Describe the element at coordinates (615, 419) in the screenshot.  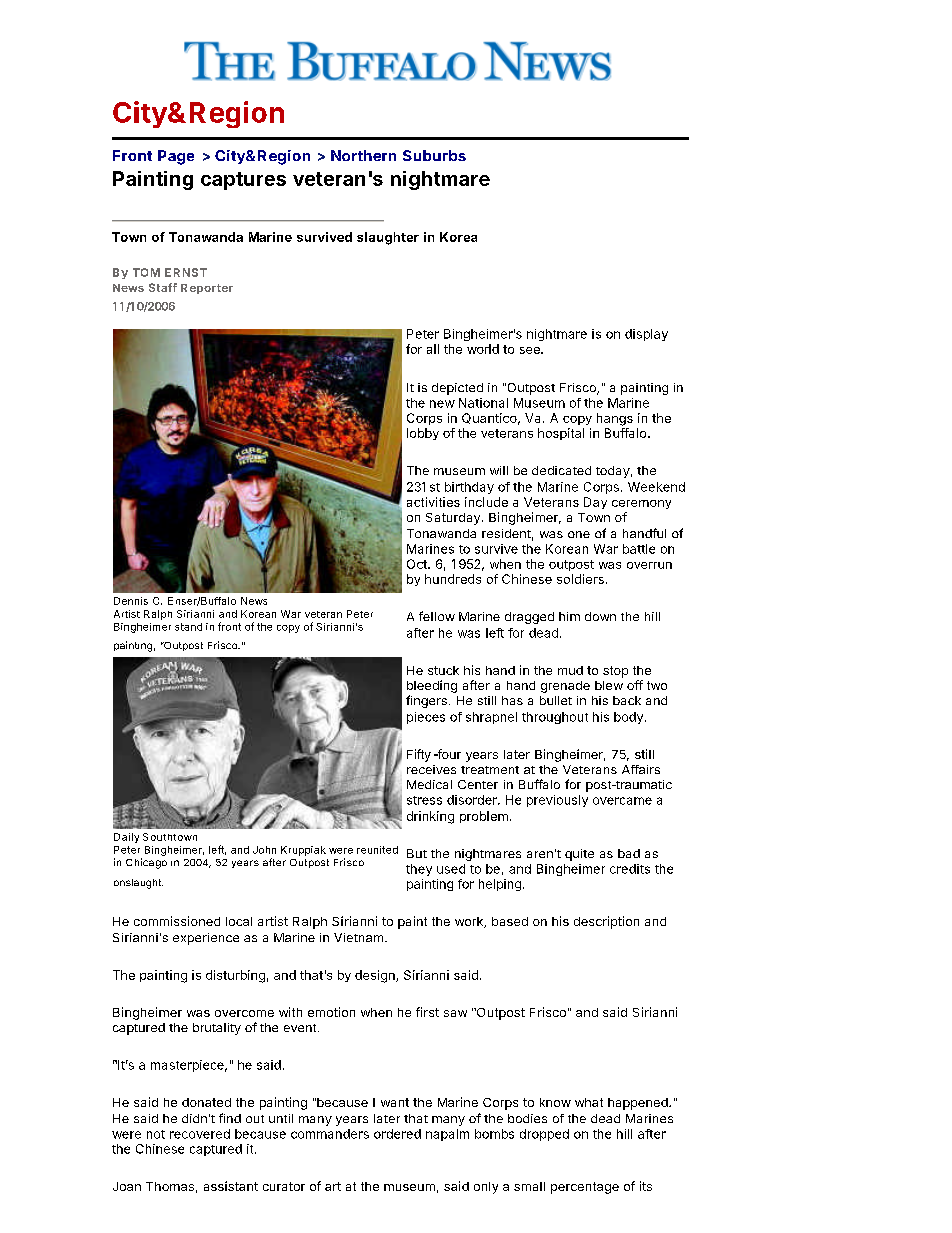
I see `hangs` at that location.
